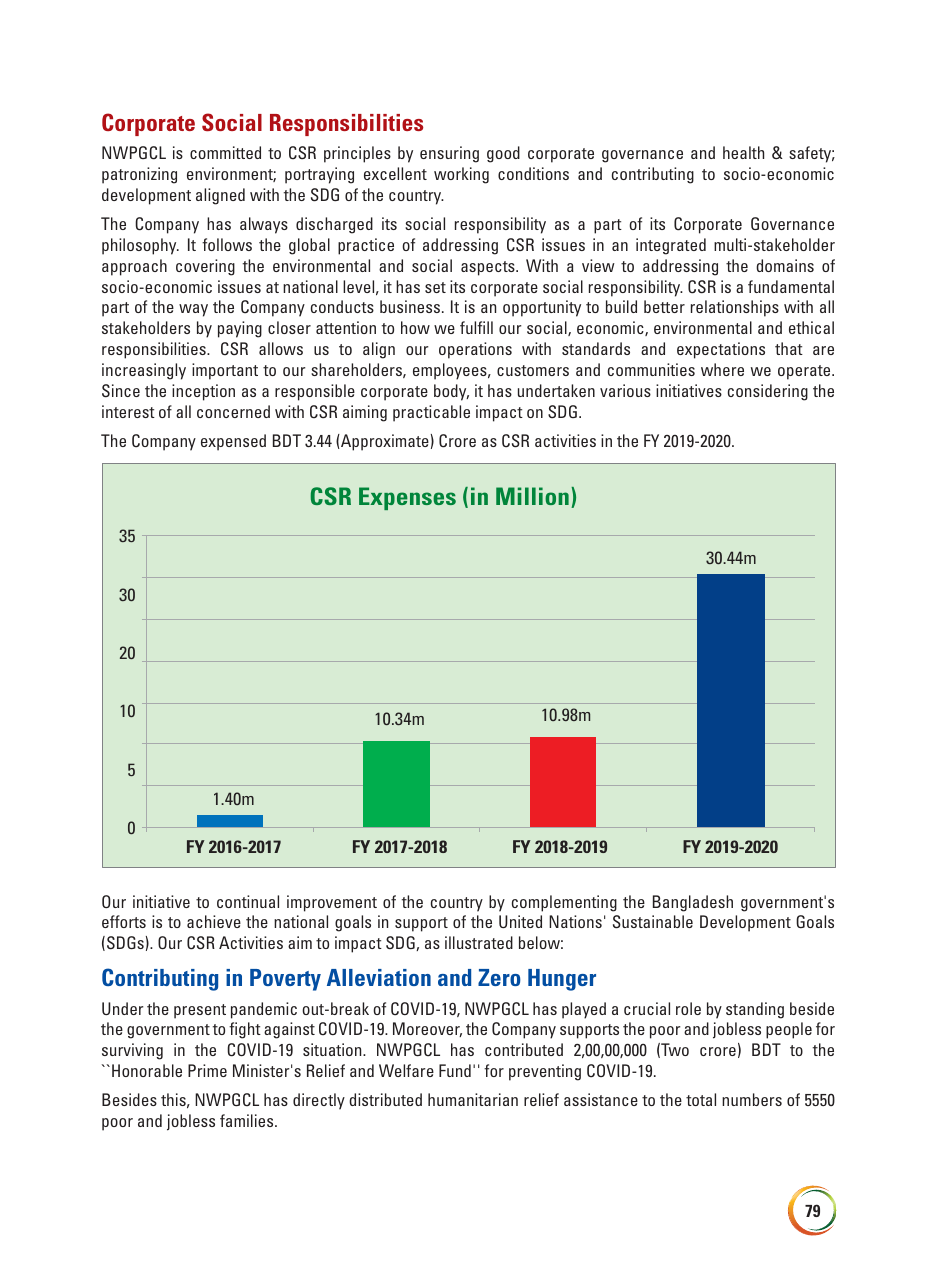 This document has width=951, height=1288. I want to click on United, so click(520, 921).
